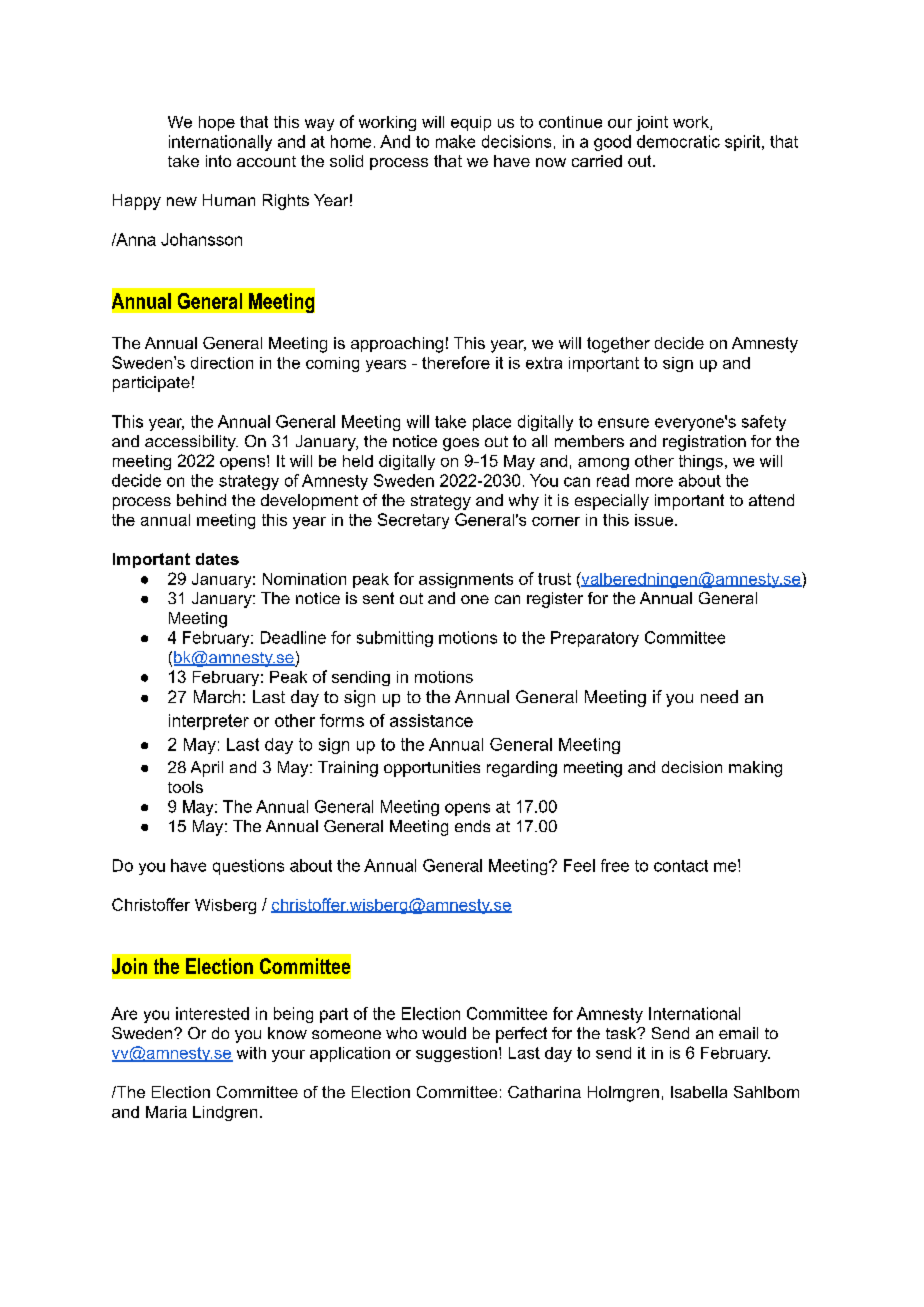  What do you see at coordinates (678, 141) in the image?
I see `democratic` at bounding box center [678, 141].
